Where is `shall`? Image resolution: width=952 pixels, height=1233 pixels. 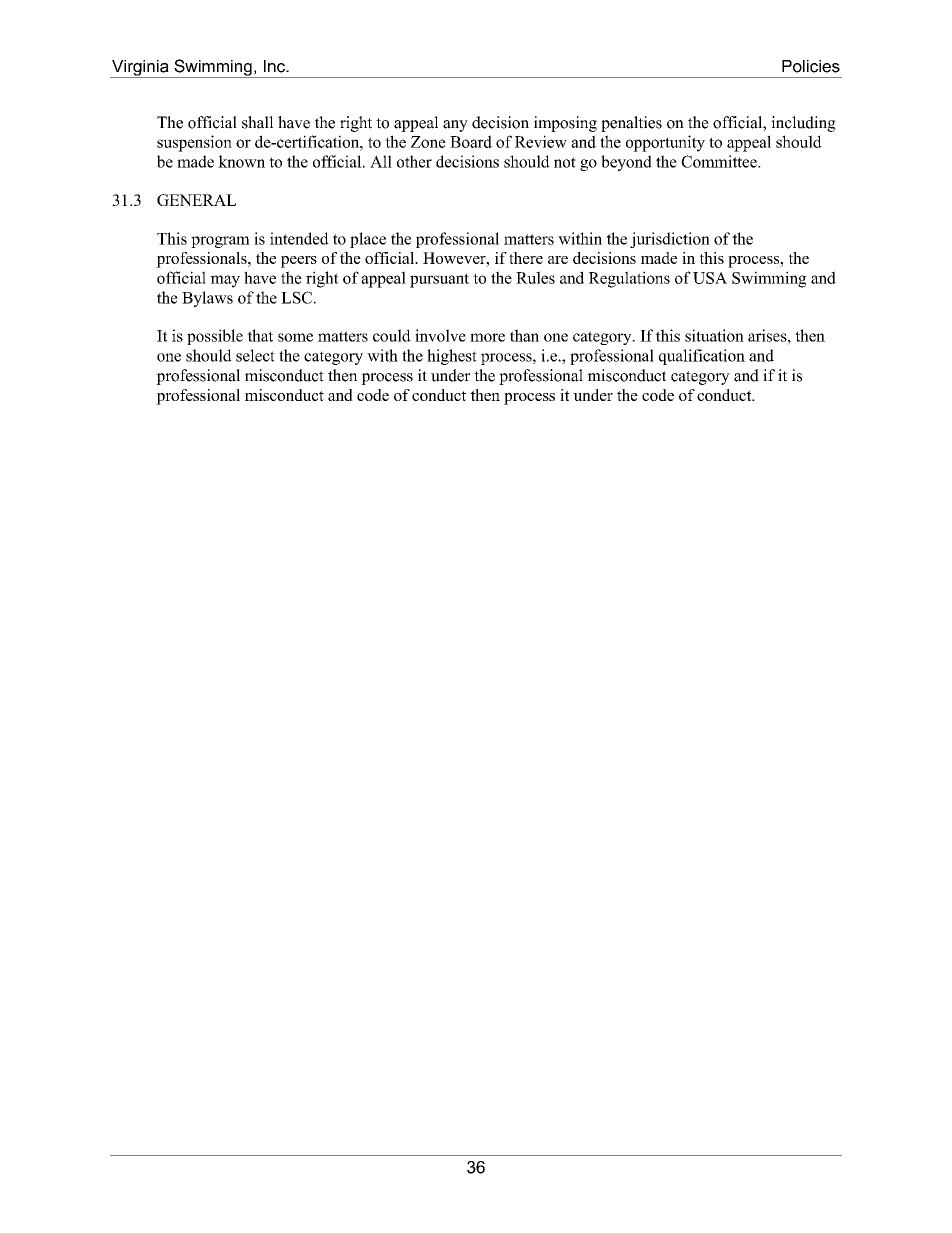
shall is located at coordinates (257, 122).
